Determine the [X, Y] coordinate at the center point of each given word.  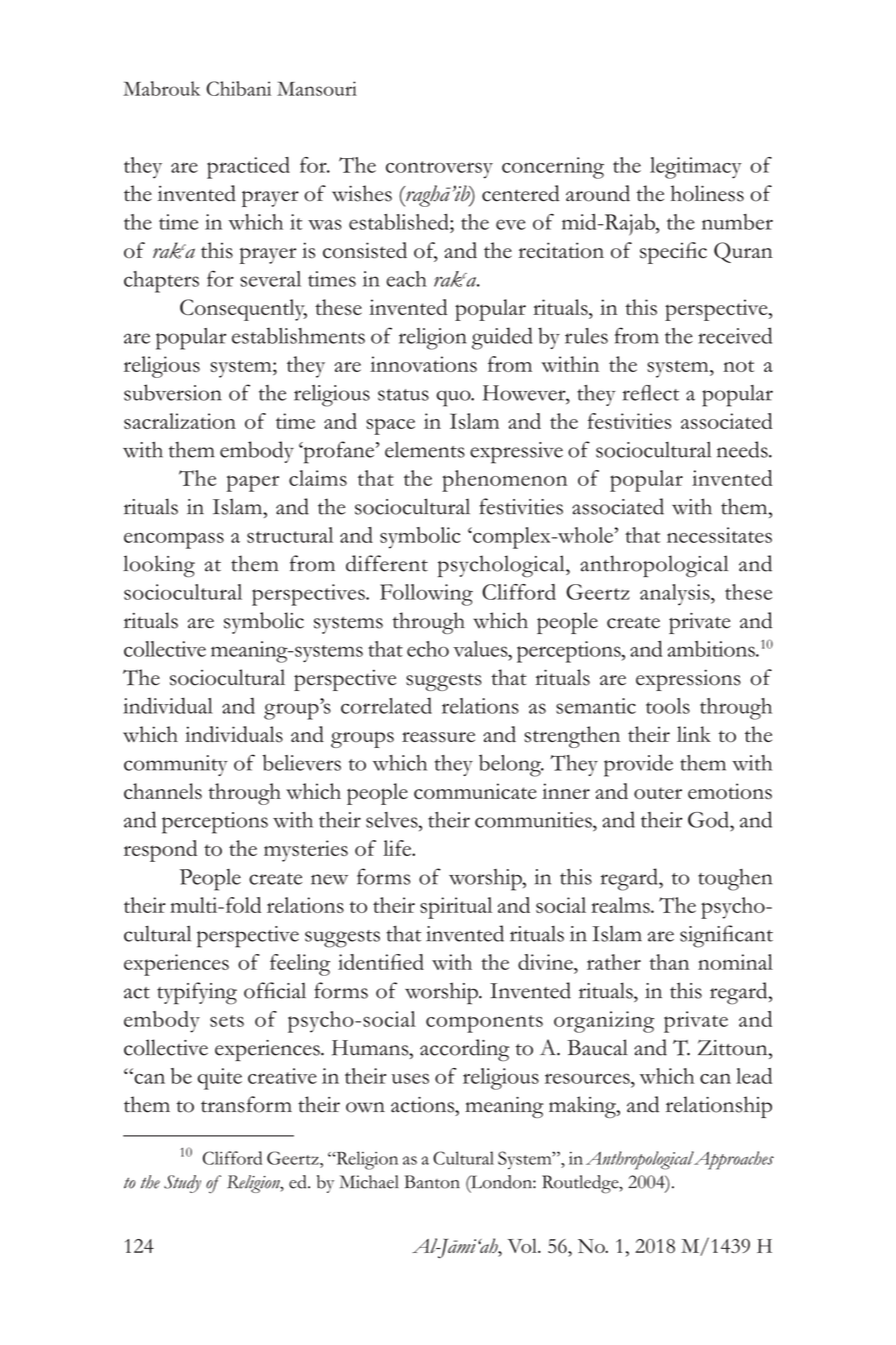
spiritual [456, 908]
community [176, 765]
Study [182, 1184]
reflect [651, 393]
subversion [173, 392]
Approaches [733, 1160]
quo [454, 398]
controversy [439, 170]
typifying [197, 993]
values [481, 649]
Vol [523, 1245]
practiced [248, 168]
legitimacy [696, 168]
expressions [688, 680]
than [669, 962]
